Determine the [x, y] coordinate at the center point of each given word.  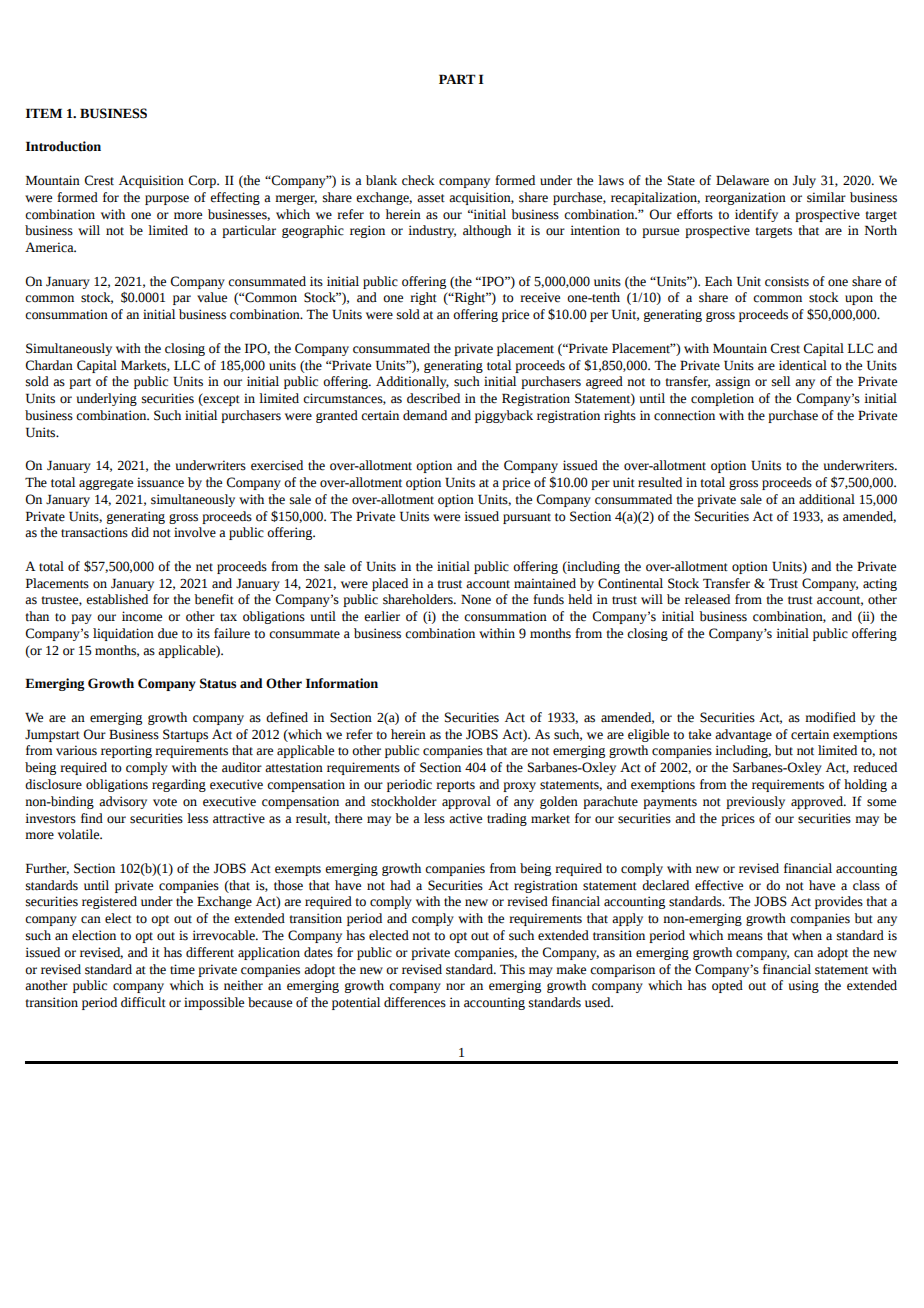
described [433, 398]
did [140, 532]
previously [755, 802]
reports [455, 786]
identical [803, 365]
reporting [126, 751]
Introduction [63, 146]
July [804, 181]
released [707, 599]
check [418, 180]
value [212, 297]
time [182, 969]
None [476, 599]
